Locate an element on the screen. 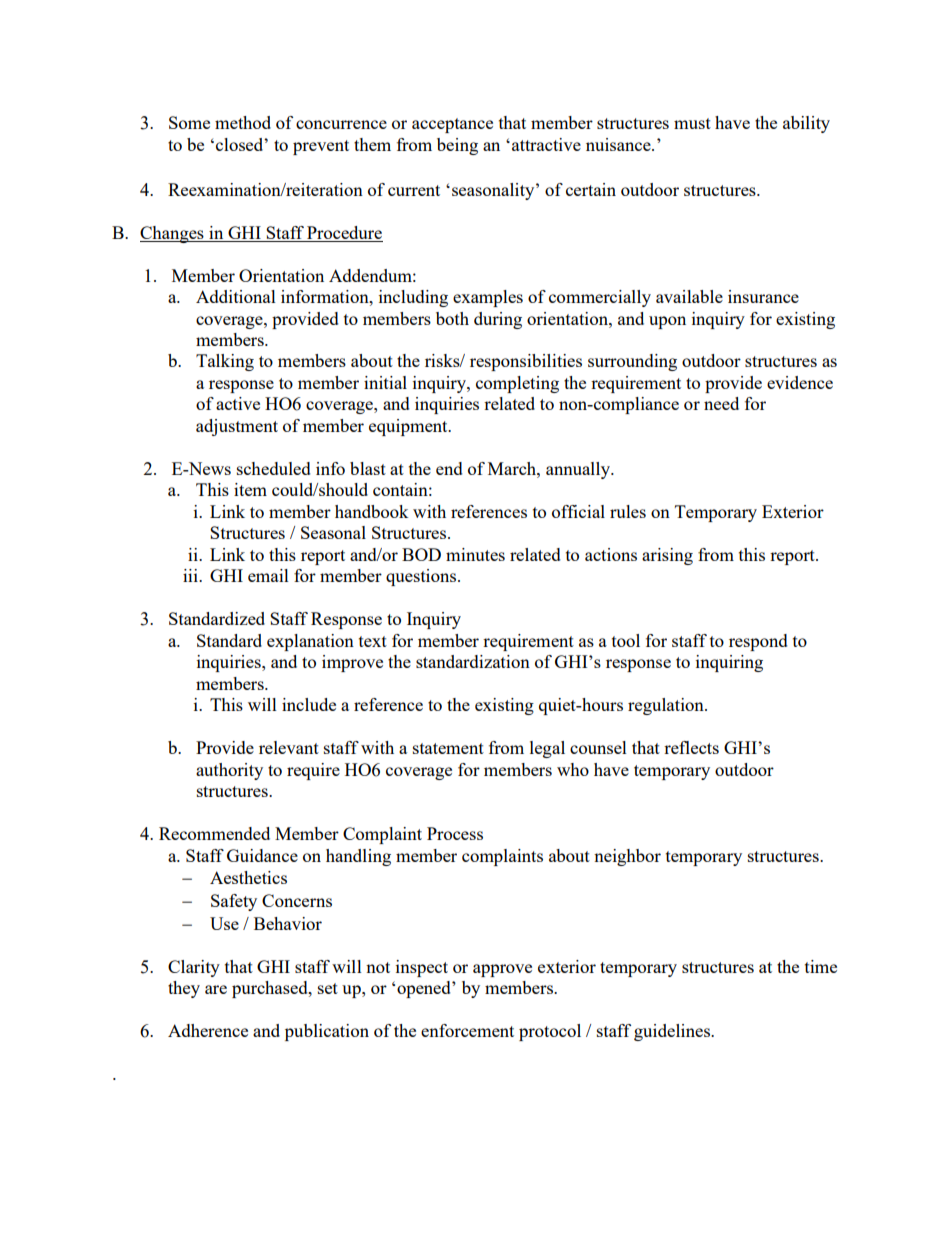  method is located at coordinates (243, 122).
